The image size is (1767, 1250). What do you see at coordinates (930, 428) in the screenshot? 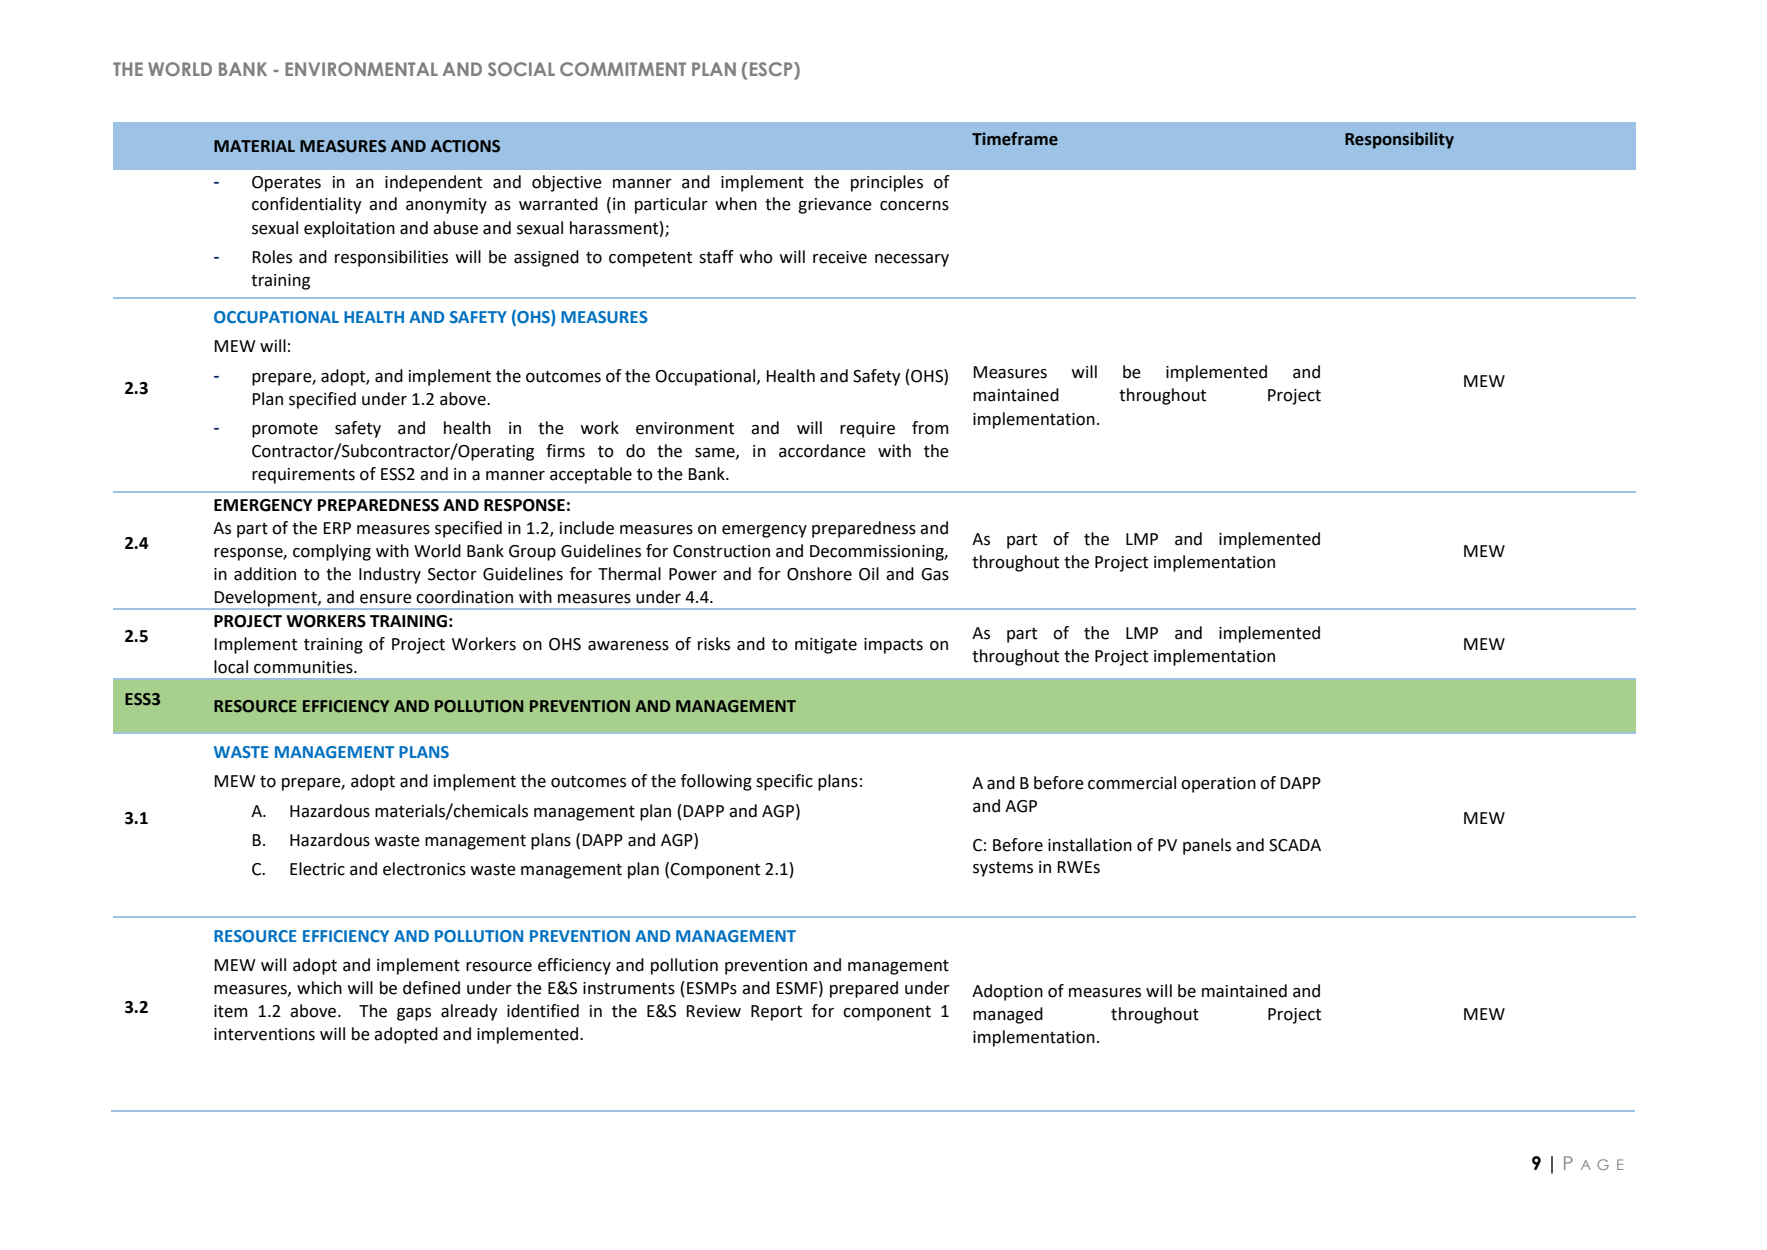
I see `from` at bounding box center [930, 428].
